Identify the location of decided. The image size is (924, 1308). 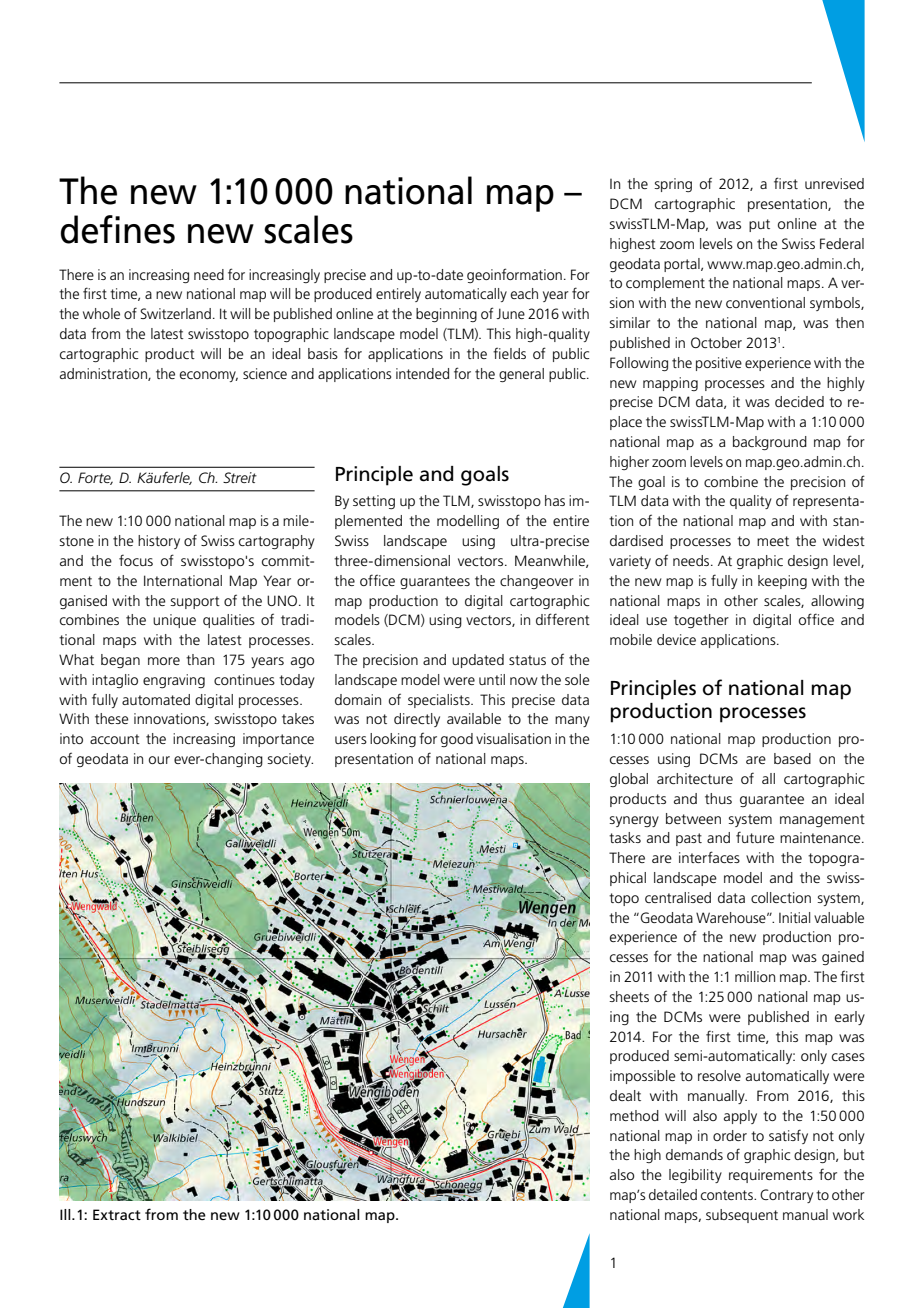
(799, 401).
